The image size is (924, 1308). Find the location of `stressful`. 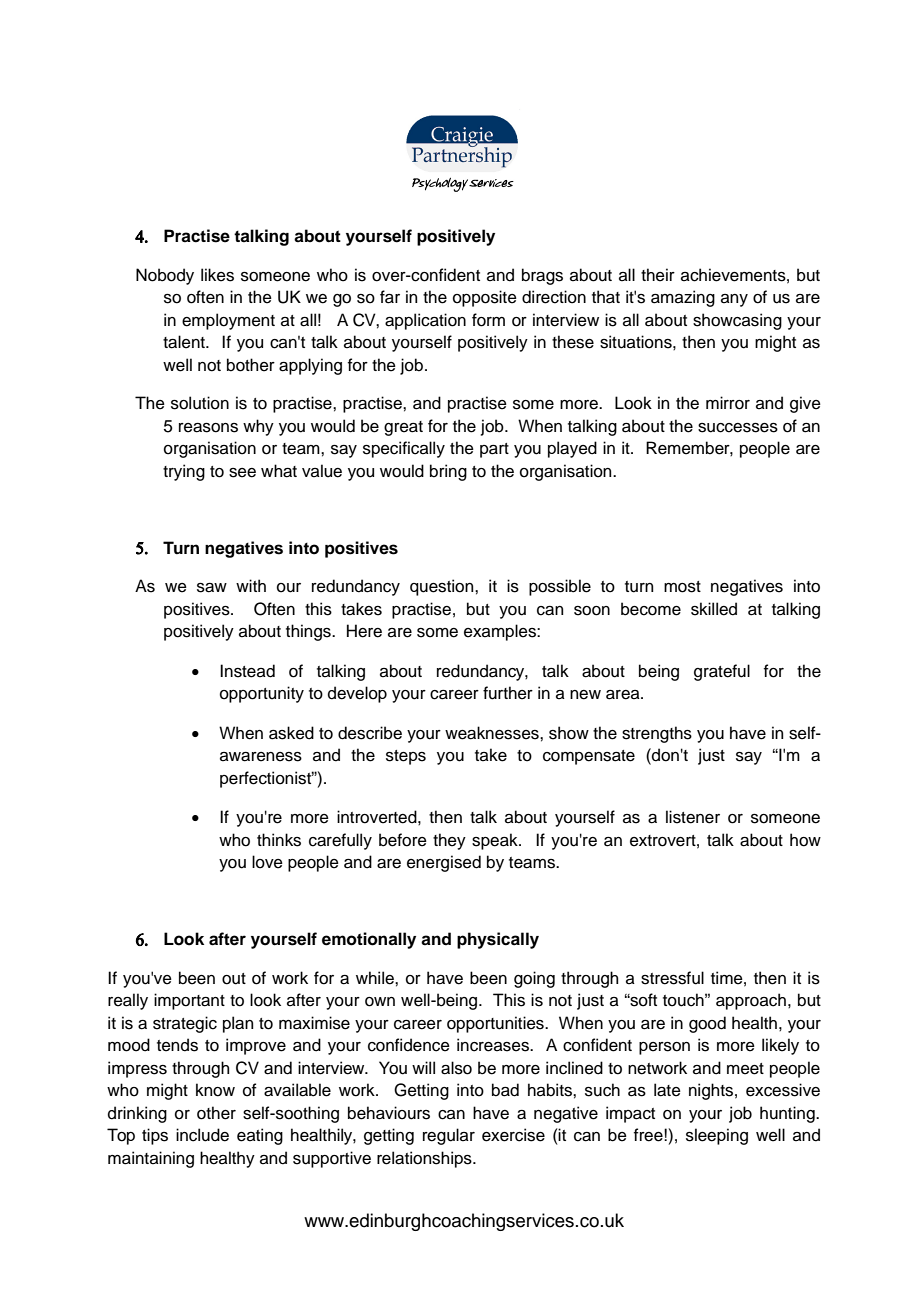

stressful is located at coordinates (672, 978).
